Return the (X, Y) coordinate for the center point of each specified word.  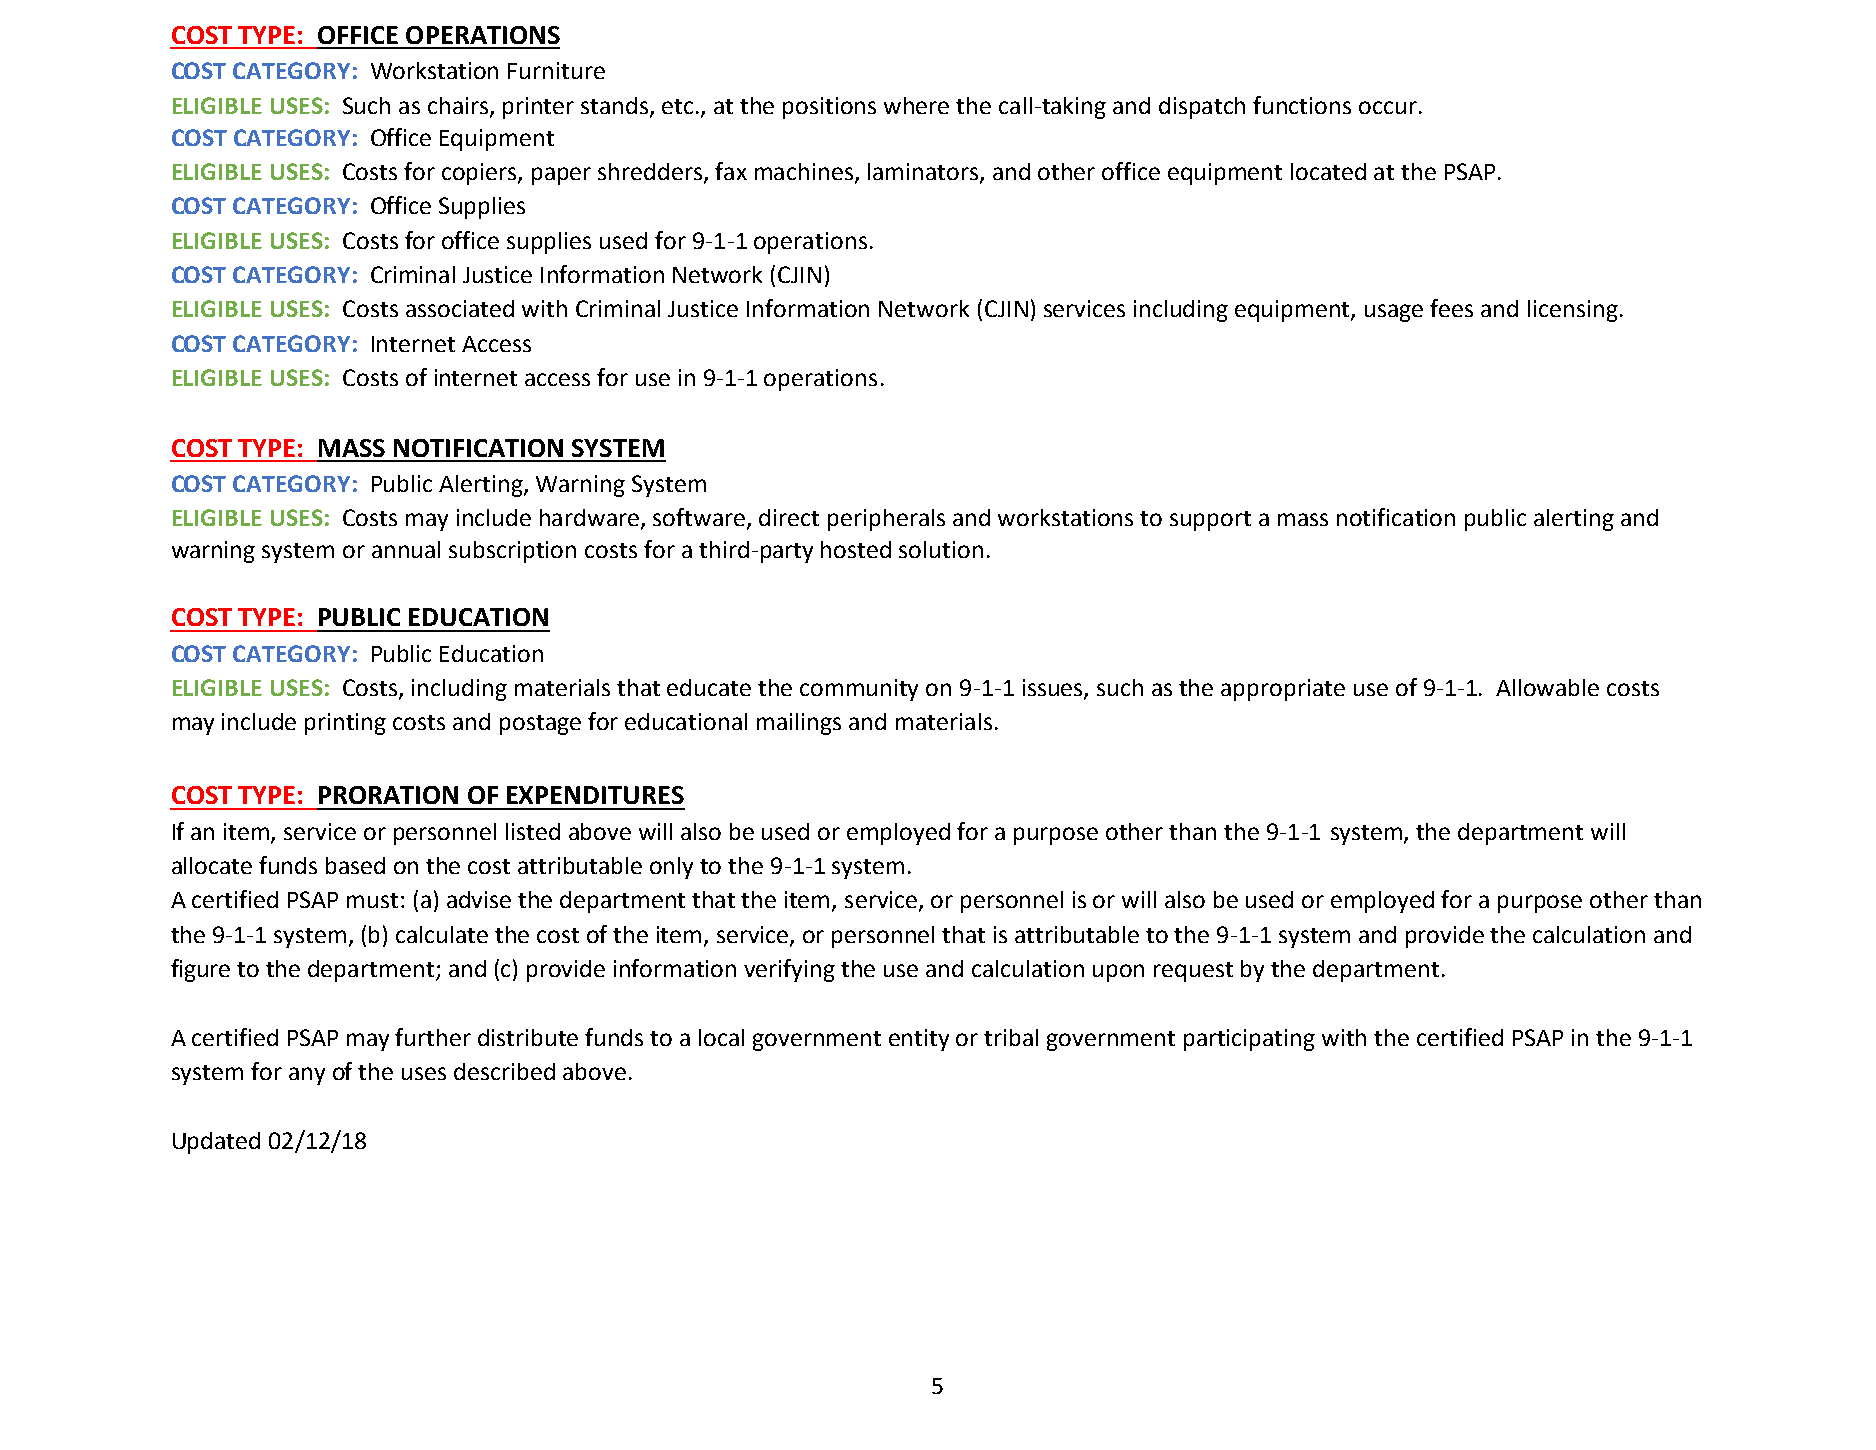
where (916, 105)
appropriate (1283, 690)
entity (919, 1040)
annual (406, 549)
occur (1388, 107)
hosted (856, 549)
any (307, 1076)
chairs (459, 106)
